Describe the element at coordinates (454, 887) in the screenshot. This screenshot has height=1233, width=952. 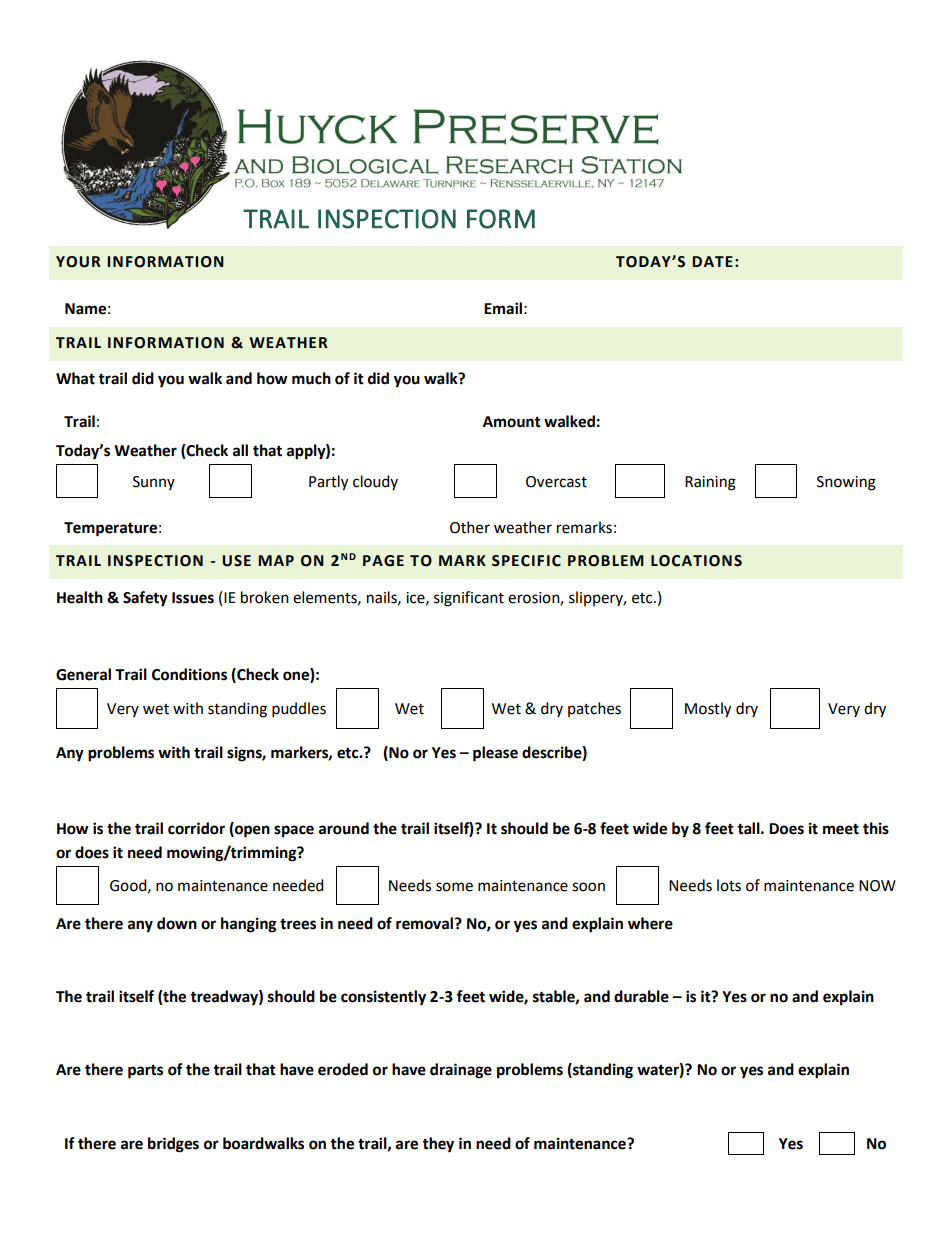
I see `some` at that location.
